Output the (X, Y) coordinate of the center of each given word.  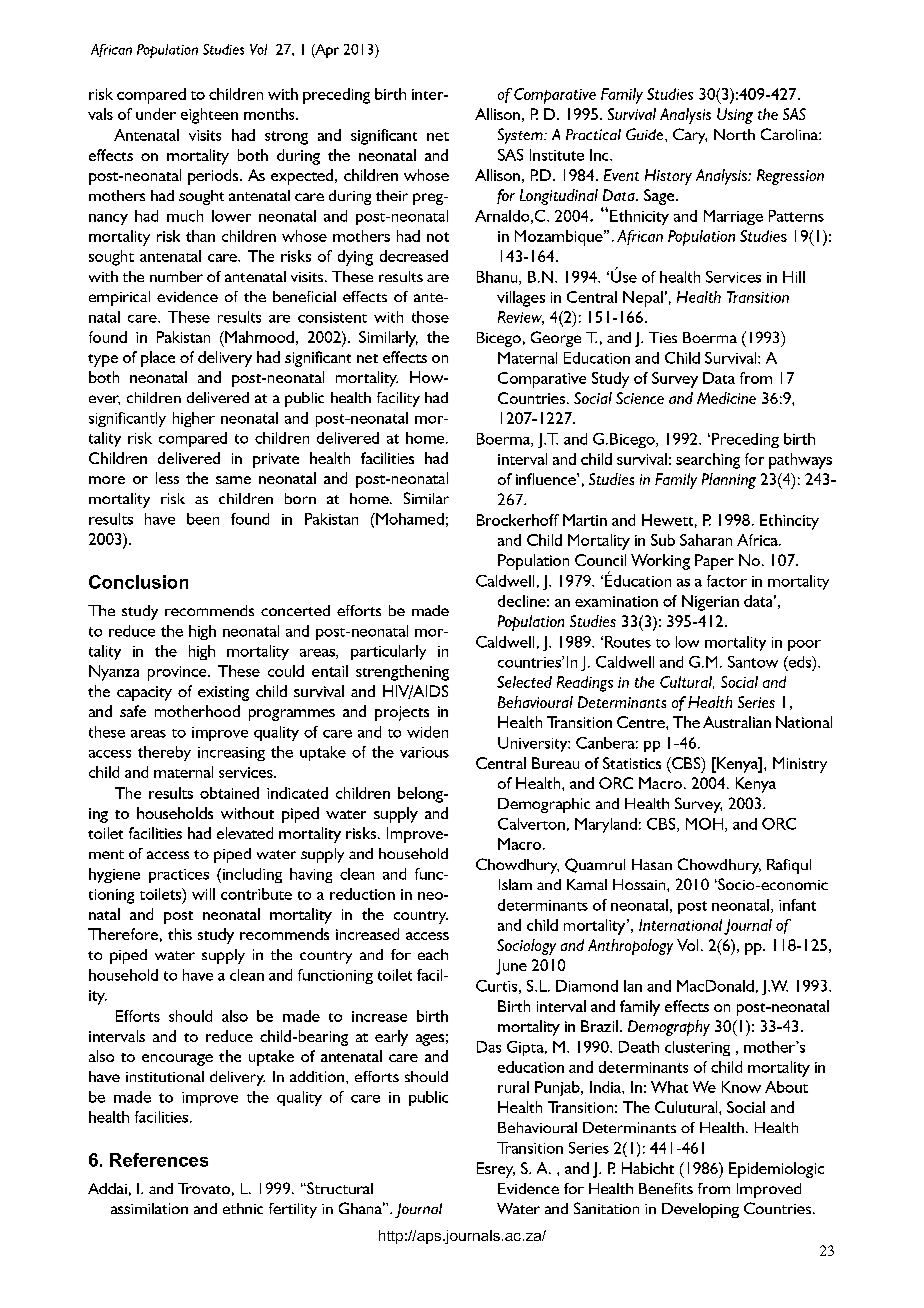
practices (179, 876)
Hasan (652, 864)
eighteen (209, 116)
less (167, 478)
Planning (729, 481)
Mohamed (409, 519)
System (521, 136)
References (159, 1160)
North (734, 134)
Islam (515, 884)
